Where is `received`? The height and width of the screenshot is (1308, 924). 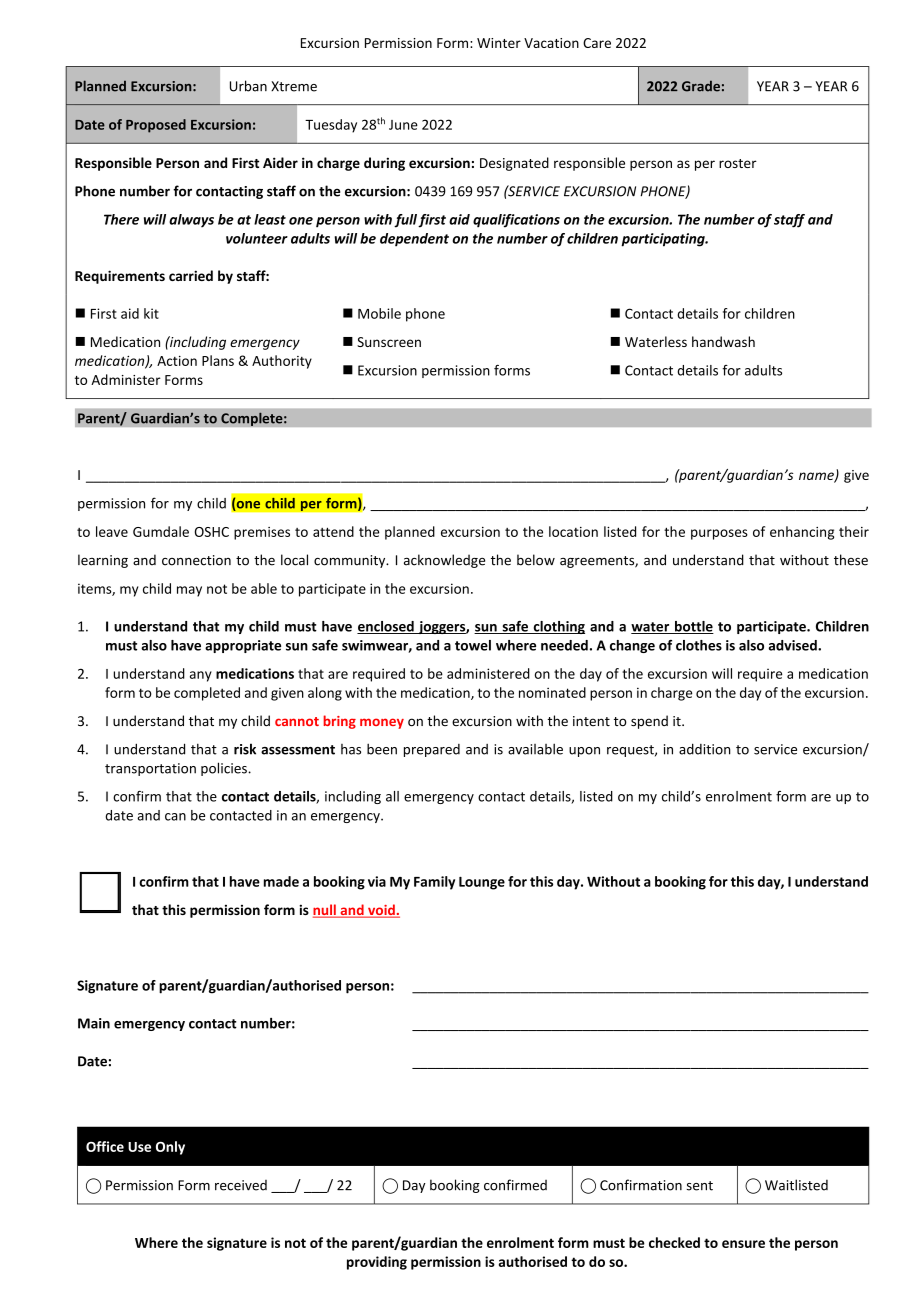
received is located at coordinates (241, 1185).
